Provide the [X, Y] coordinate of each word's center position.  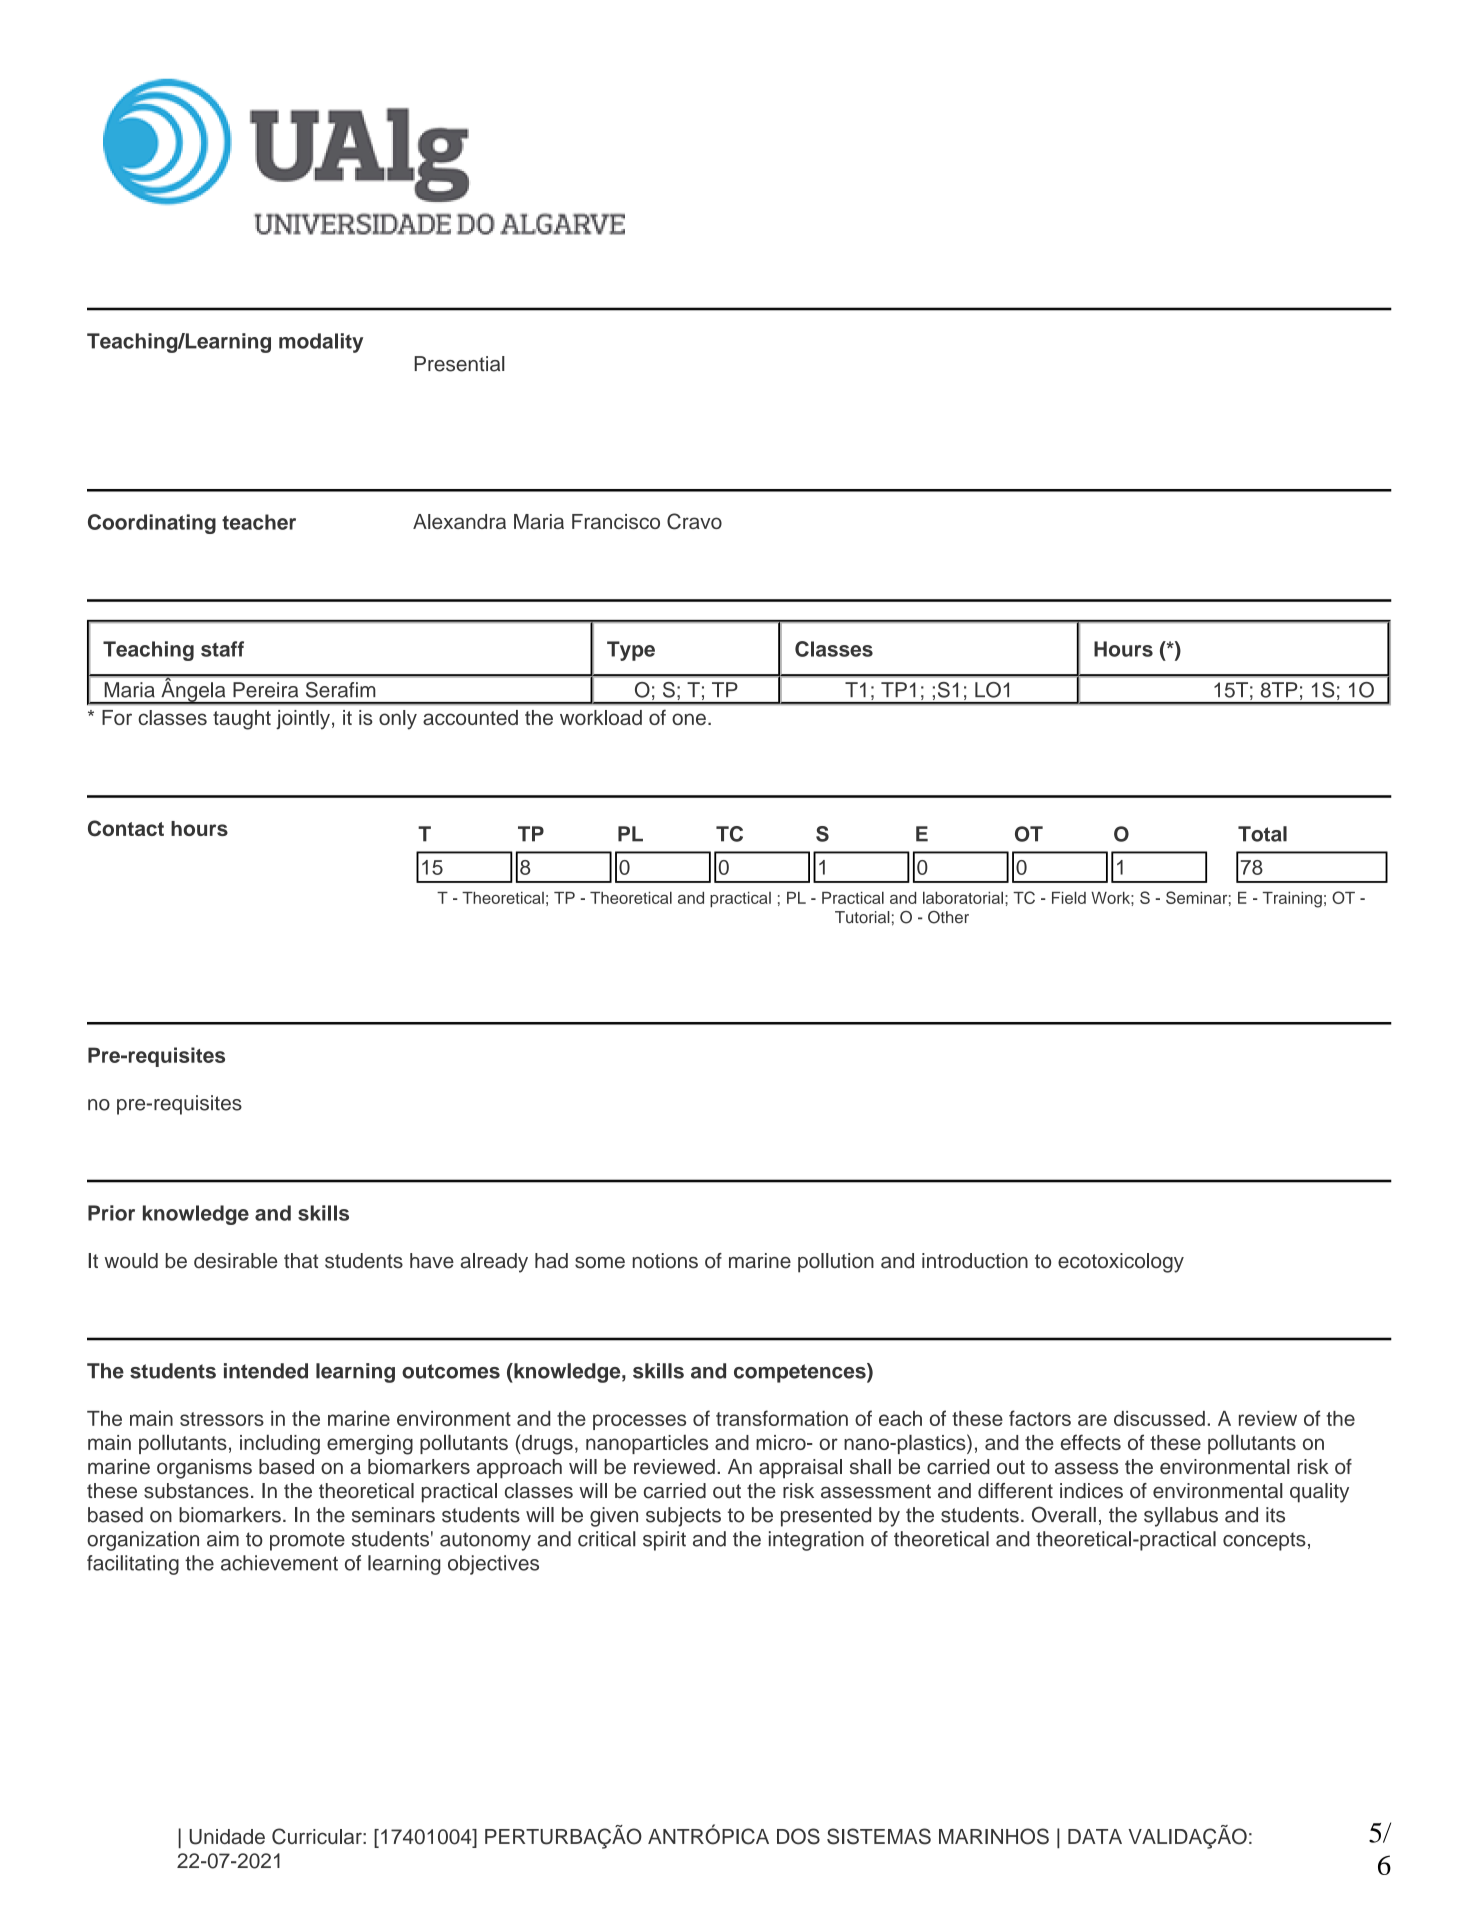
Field [1069, 897]
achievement [279, 1563]
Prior [111, 1213]
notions [665, 1261]
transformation [782, 1418]
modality [321, 343]
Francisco [616, 521]
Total [1262, 834]
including [280, 1444]
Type [631, 651]
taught [242, 720]
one [689, 719]
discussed [1159, 1418]
